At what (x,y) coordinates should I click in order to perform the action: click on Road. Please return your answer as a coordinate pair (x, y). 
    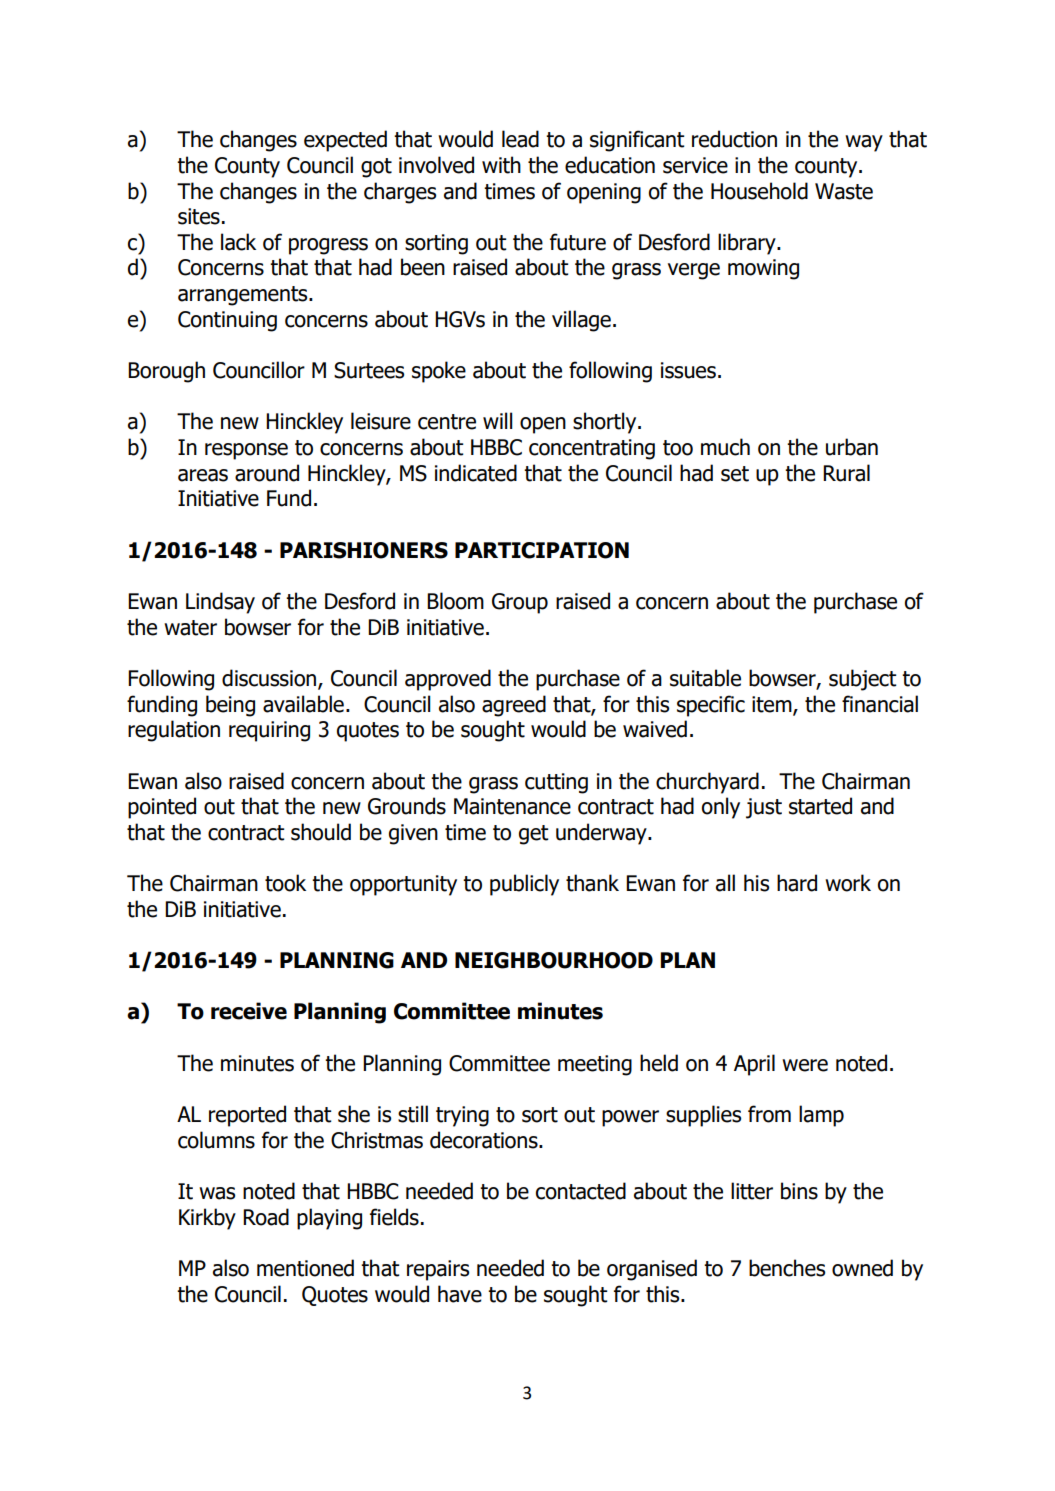
    Looking at the image, I should click on (266, 1217).
